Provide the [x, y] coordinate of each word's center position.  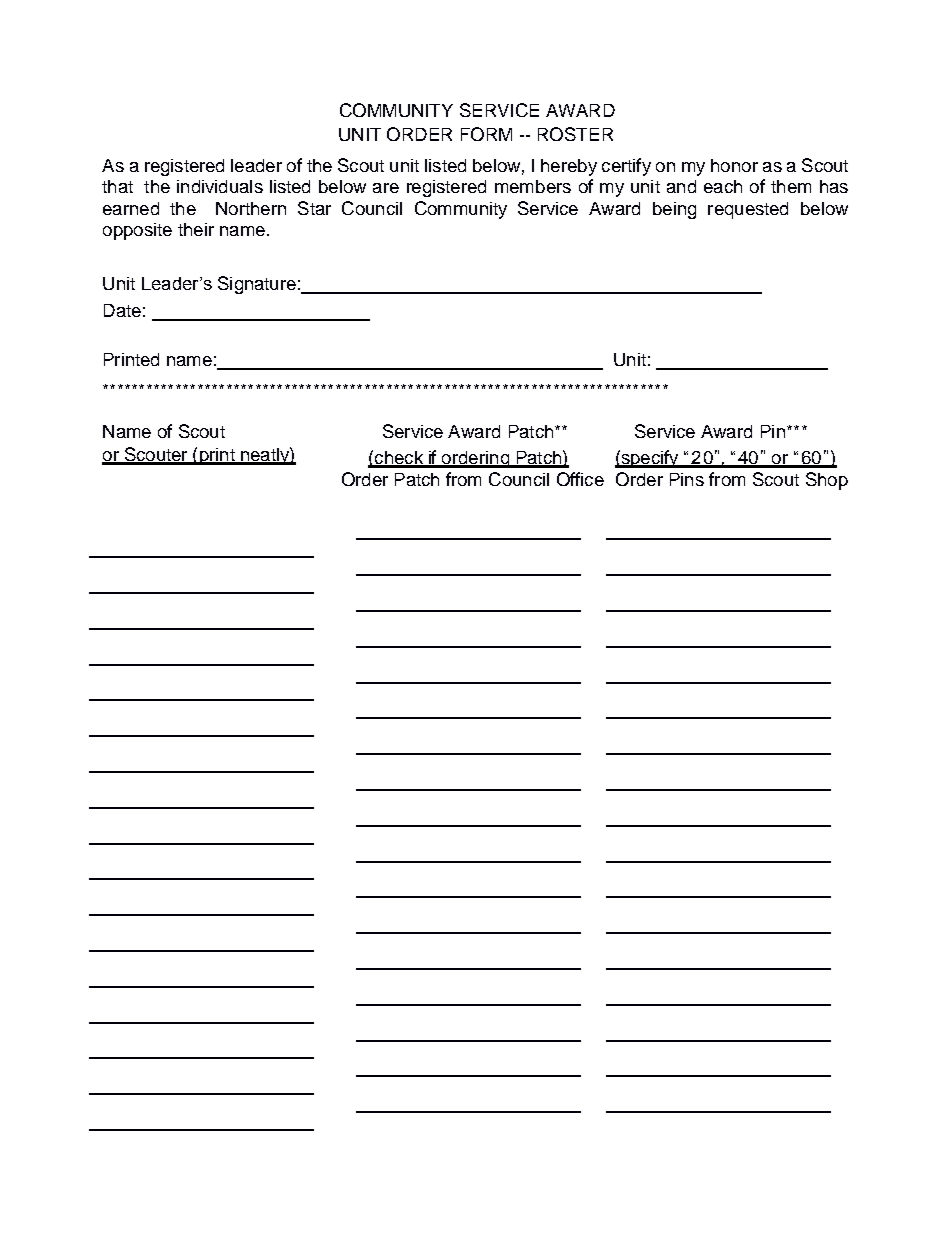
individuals [220, 186]
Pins [687, 479]
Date [122, 310]
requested [748, 210]
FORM [486, 134]
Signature [257, 285]
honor [734, 165]
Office [580, 479]
